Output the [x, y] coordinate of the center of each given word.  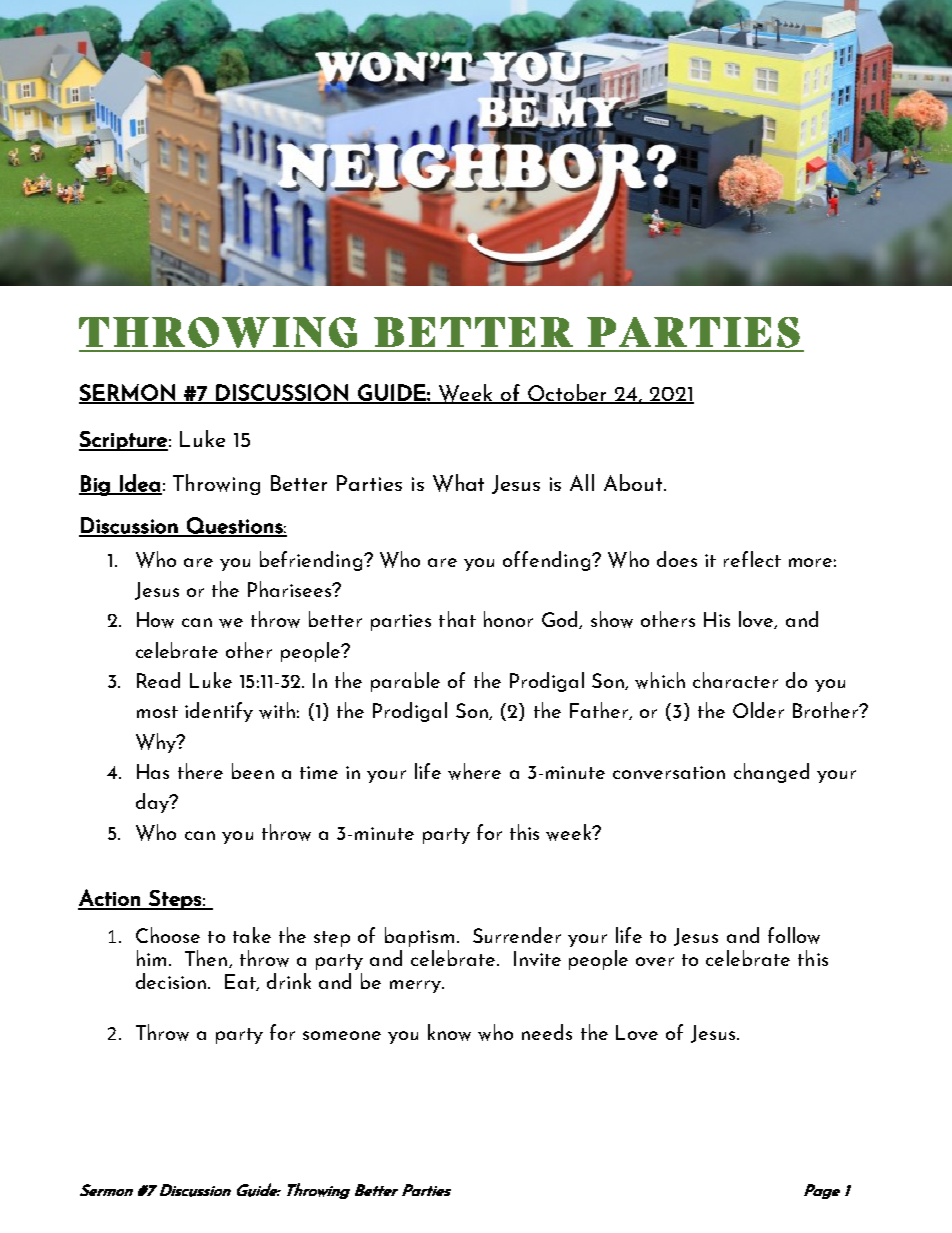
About [634, 482]
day [153, 803]
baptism [419, 937]
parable [405, 682]
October [567, 393]
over [655, 961]
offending [546, 561]
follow [794, 935]
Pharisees [291, 589]
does [677, 559]
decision [171, 981]
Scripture [123, 441]
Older [758, 710]
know [449, 1032]
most [157, 712]
